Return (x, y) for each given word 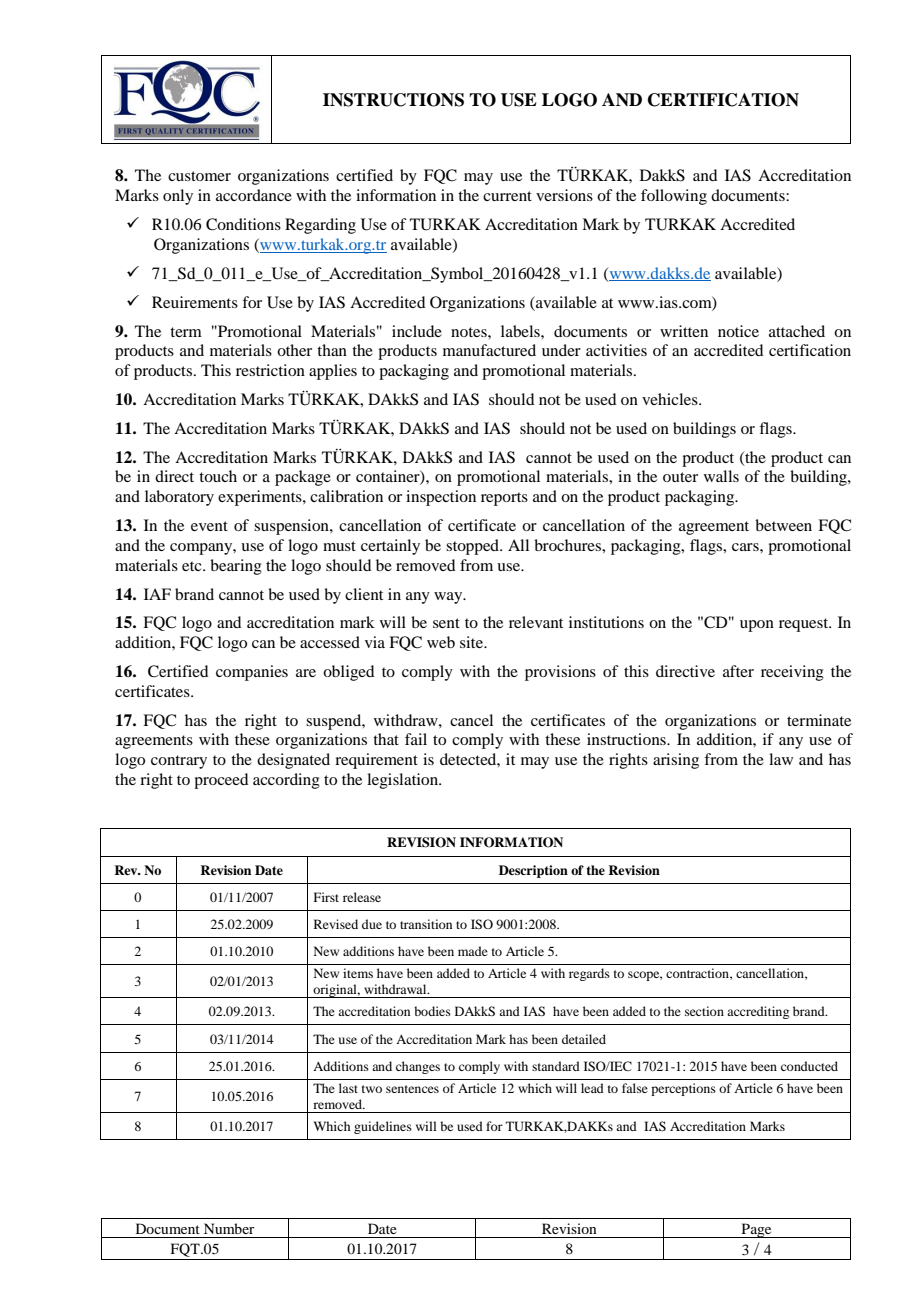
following (674, 197)
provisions (560, 673)
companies (252, 673)
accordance (254, 195)
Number (229, 1228)
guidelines (383, 1127)
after (738, 671)
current (507, 196)
